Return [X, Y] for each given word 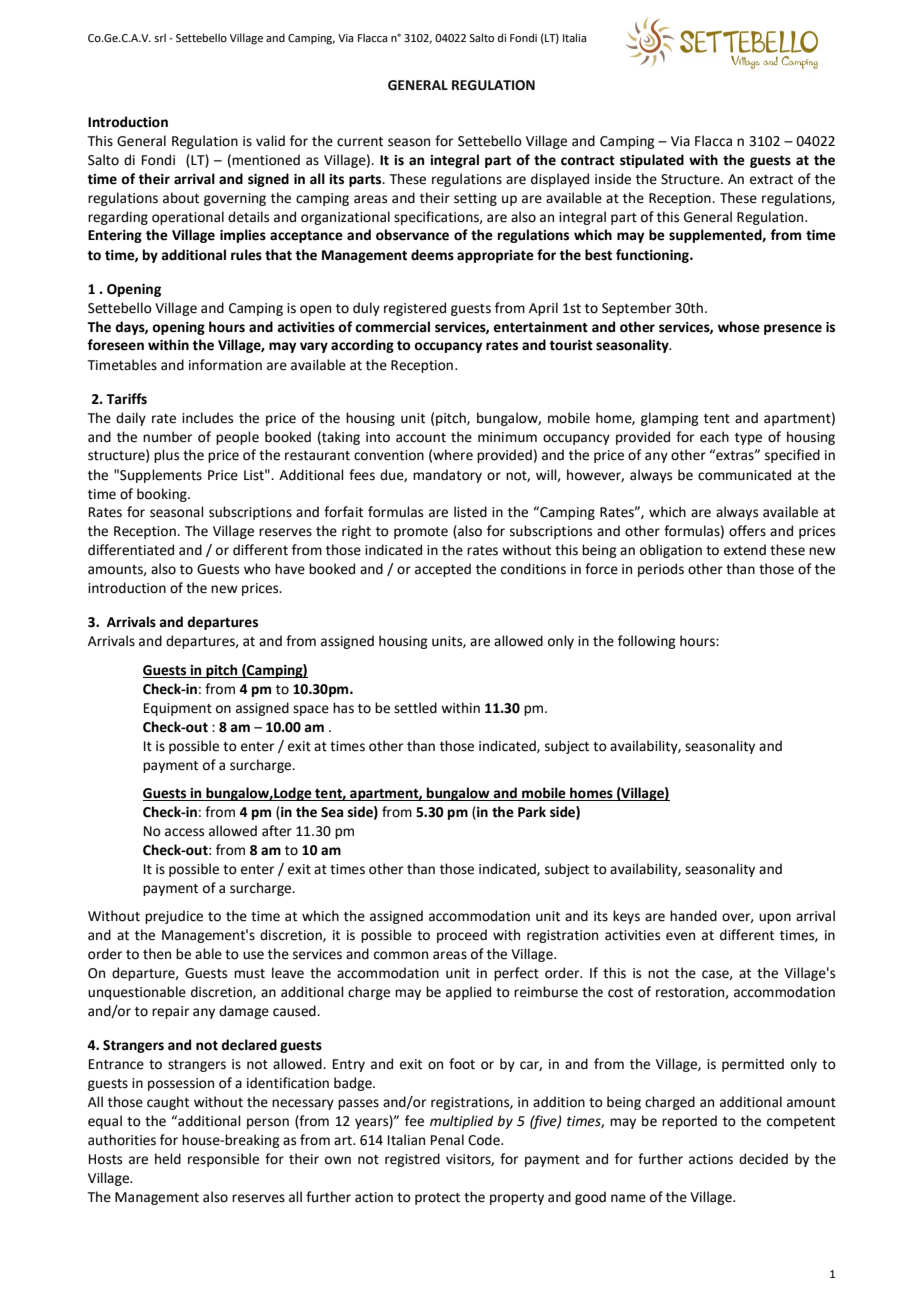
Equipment [178, 709]
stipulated [652, 161]
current [360, 142]
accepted [443, 570]
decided [763, 1159]
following [646, 642]
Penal [447, 1140]
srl [160, 37]
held [168, 1159]
